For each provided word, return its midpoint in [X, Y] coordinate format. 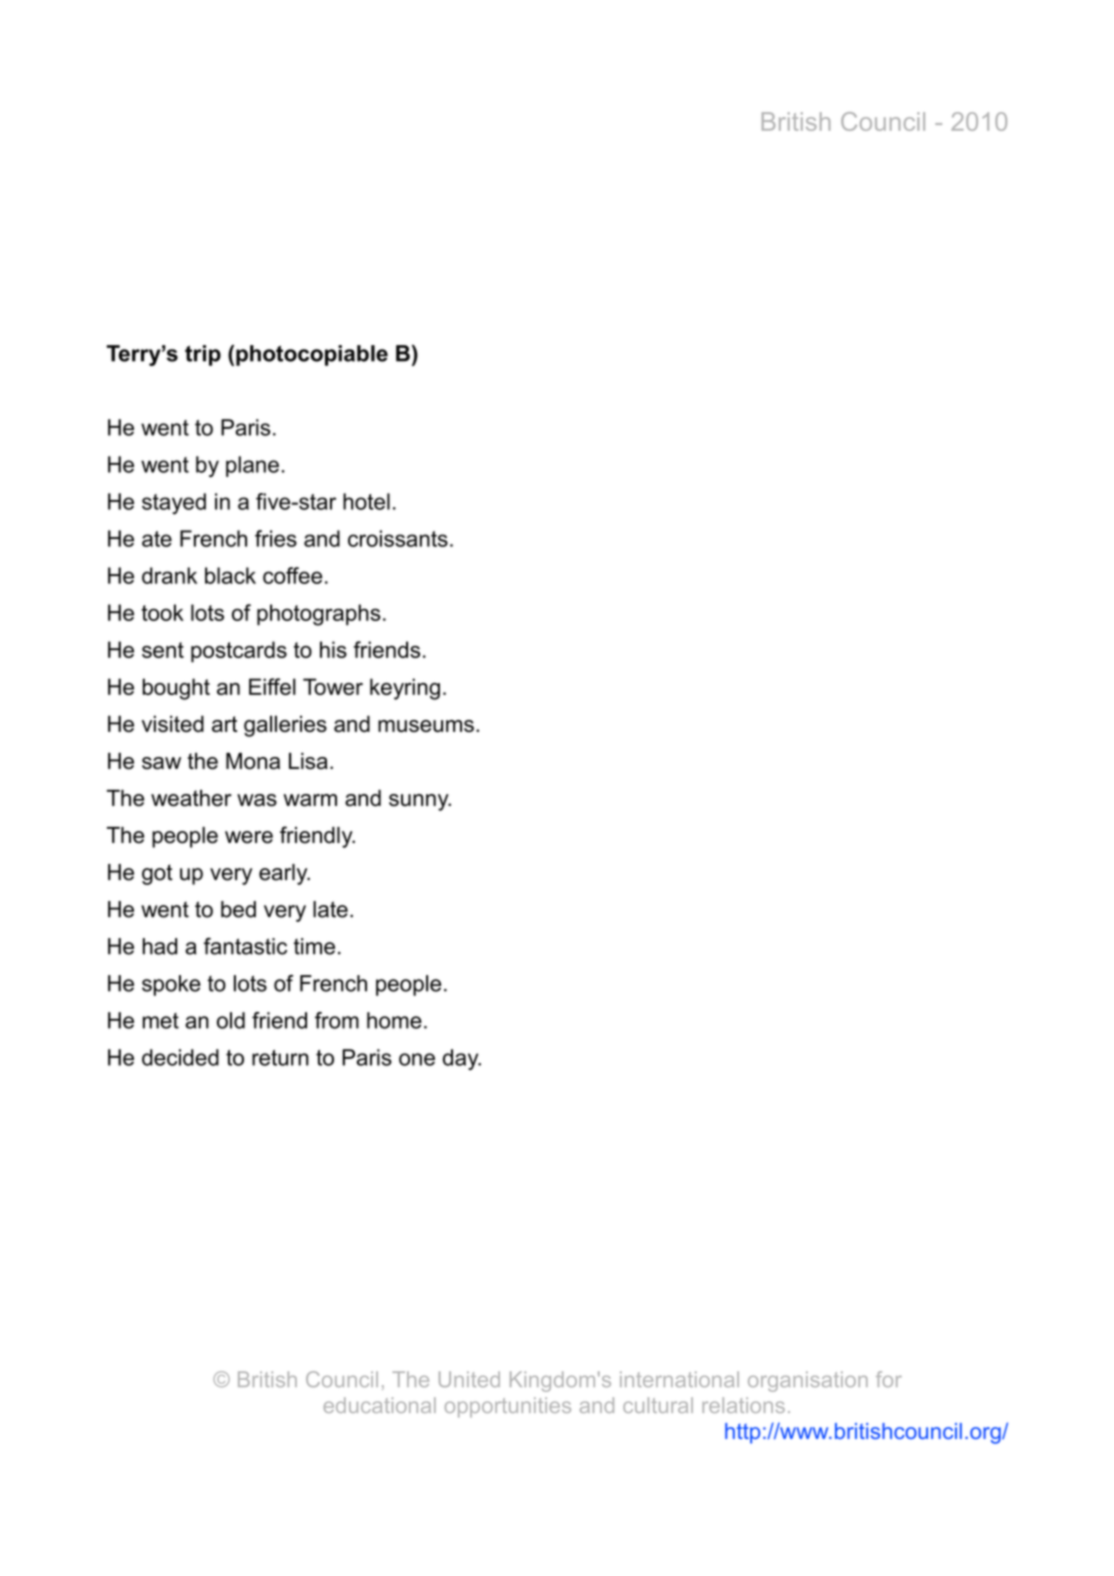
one [417, 1059]
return [280, 1058]
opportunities [508, 1407]
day [462, 1059]
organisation [808, 1381]
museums [426, 726]
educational [380, 1405]
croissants [398, 538]
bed [238, 909]
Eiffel [272, 686]
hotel [366, 501]
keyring [405, 689]
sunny [420, 802]
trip [203, 355]
